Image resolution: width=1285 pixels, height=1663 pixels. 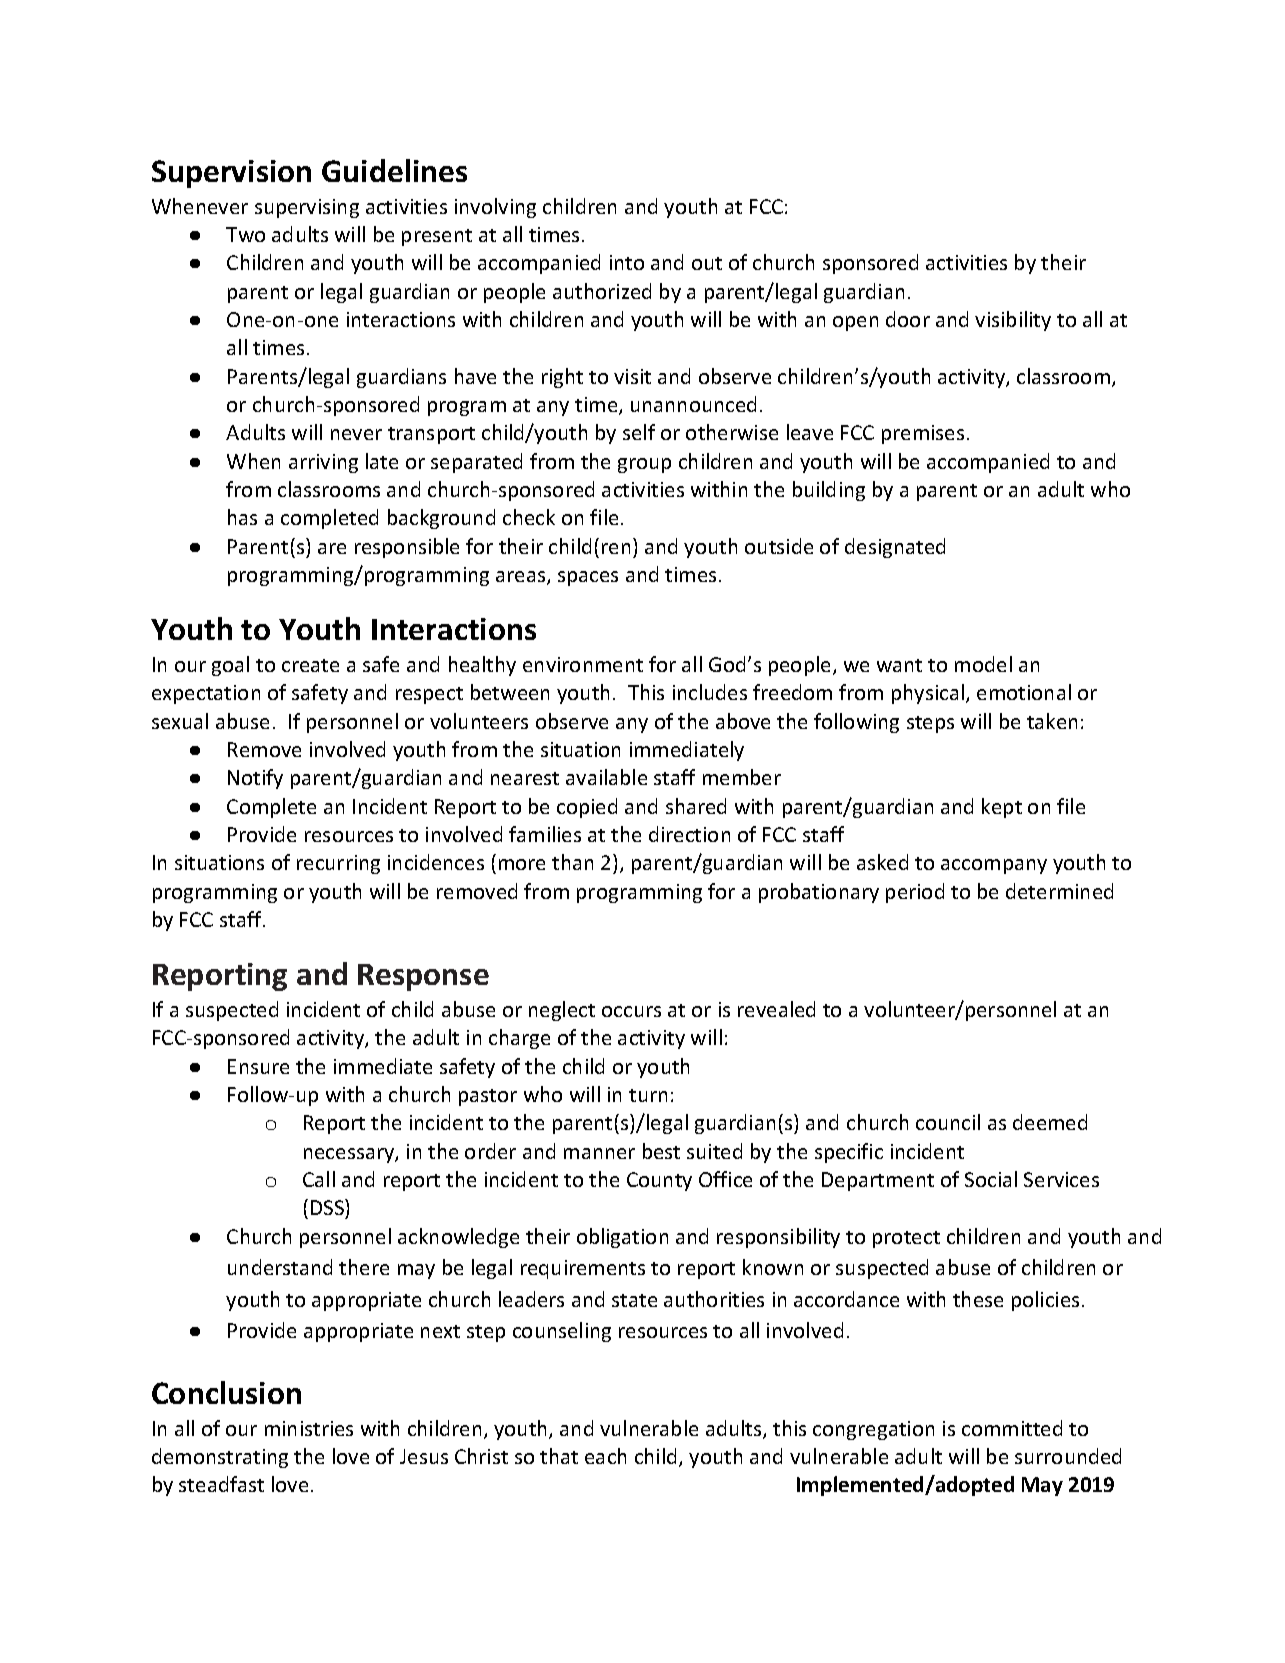 I want to click on occurs, so click(x=631, y=1011).
